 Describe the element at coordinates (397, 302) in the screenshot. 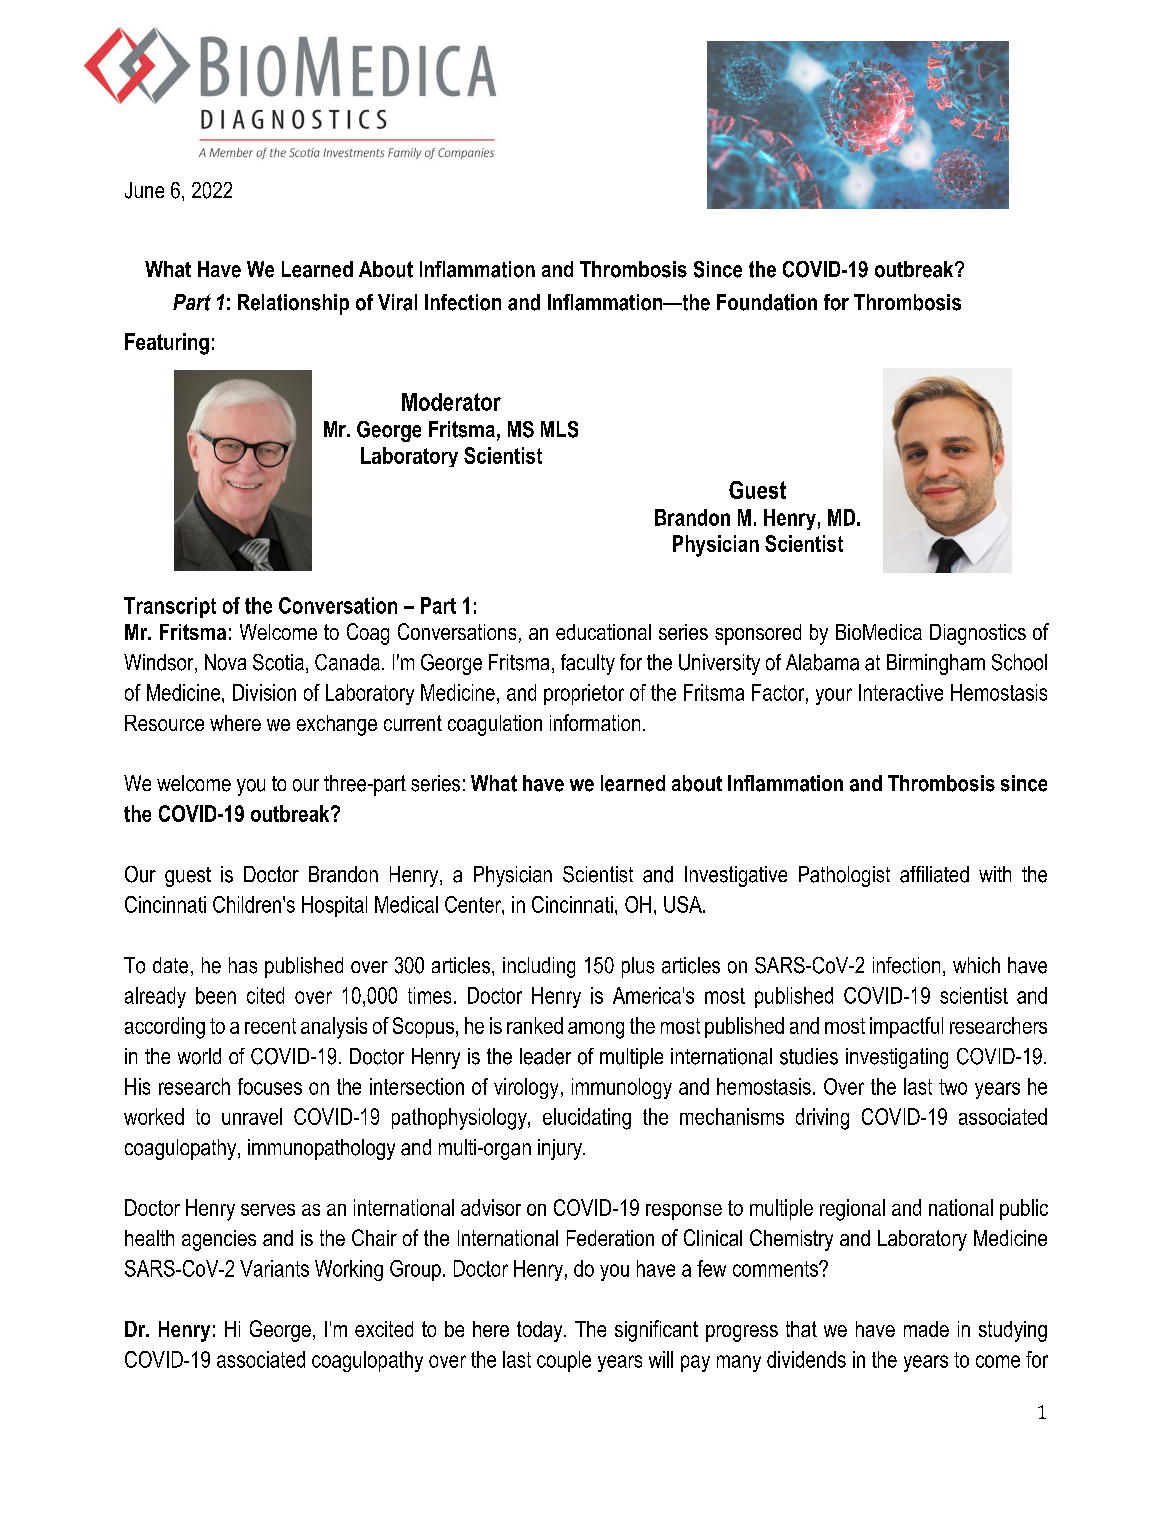

I see `Viral` at that location.
